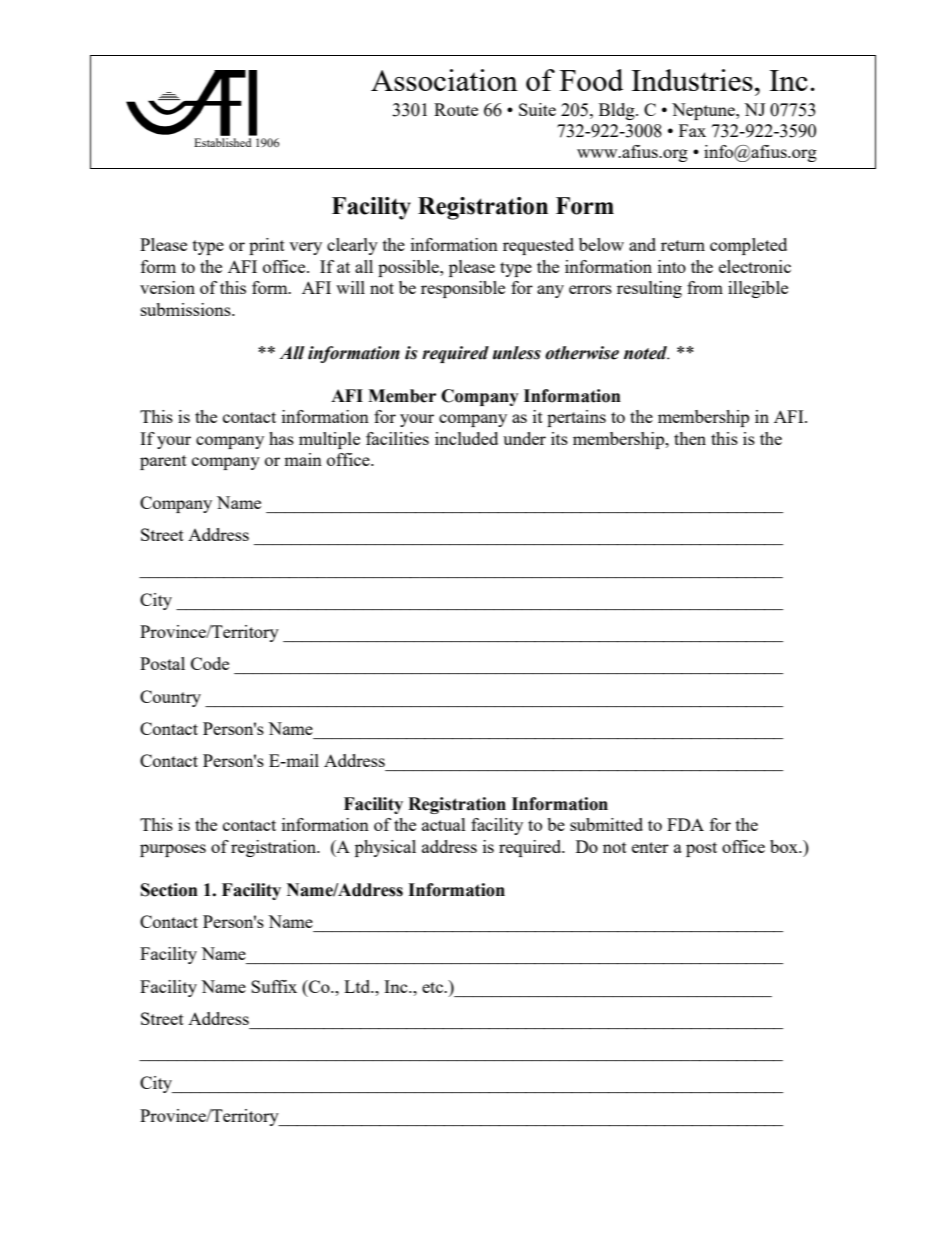 This document has width=952, height=1233. I want to click on Ltd, so click(358, 986).
